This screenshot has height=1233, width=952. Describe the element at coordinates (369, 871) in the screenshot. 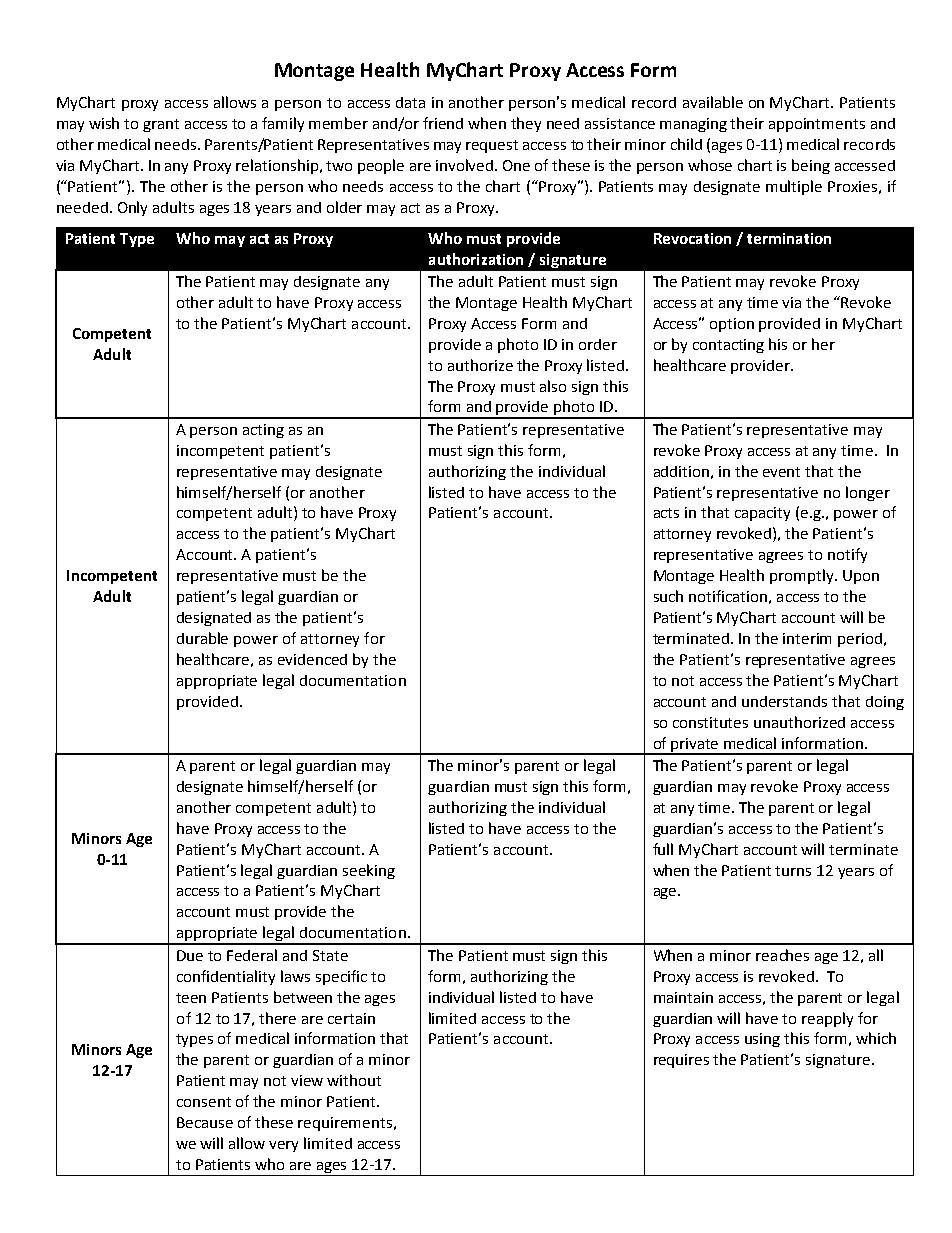

I see `seeking` at that location.
